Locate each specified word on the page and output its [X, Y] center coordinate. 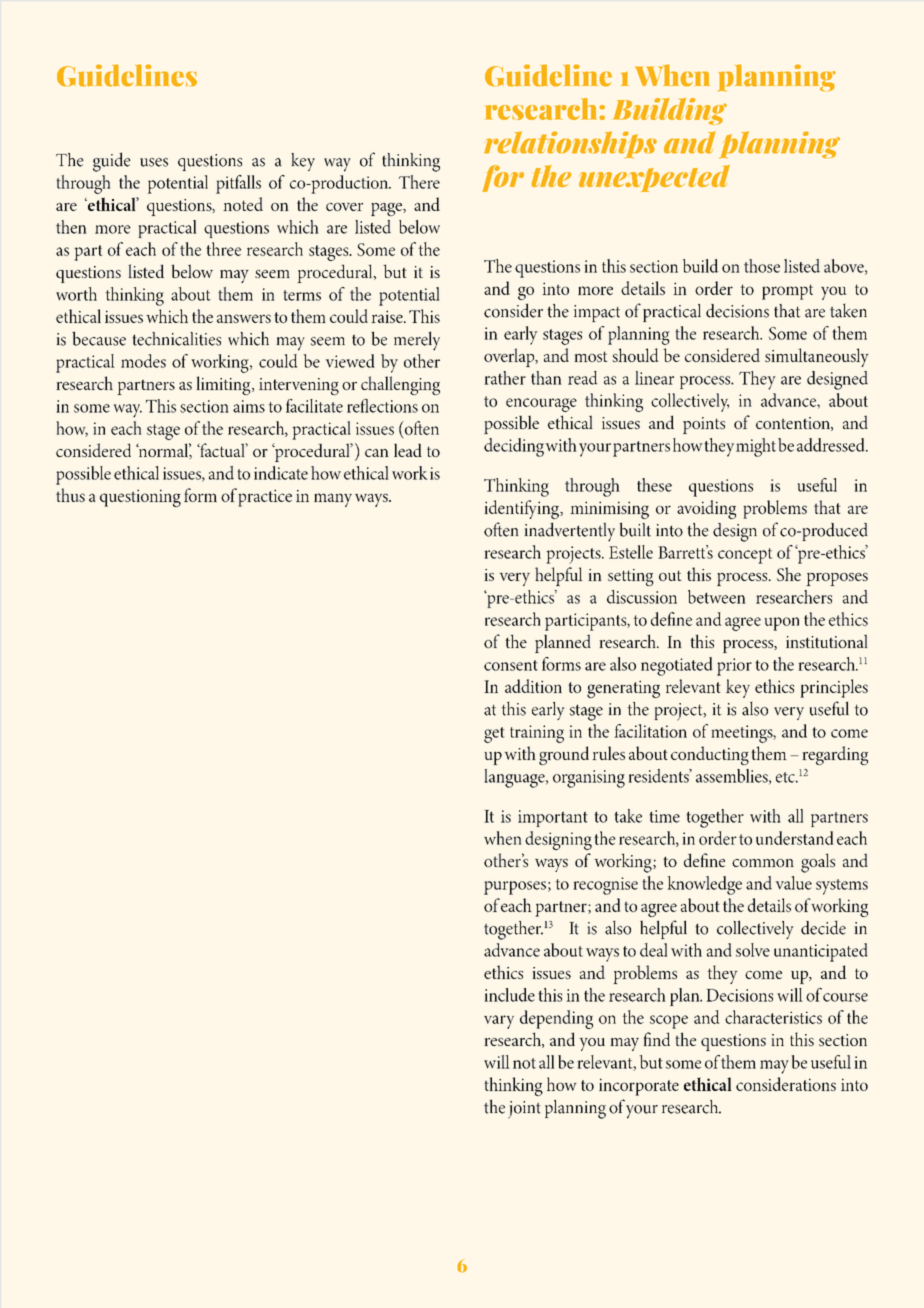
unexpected [654, 178]
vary [499, 1022]
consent [511, 665]
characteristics [773, 1017]
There [419, 182]
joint [524, 1110]
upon [782, 624]
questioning [140, 498]
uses [154, 162]
